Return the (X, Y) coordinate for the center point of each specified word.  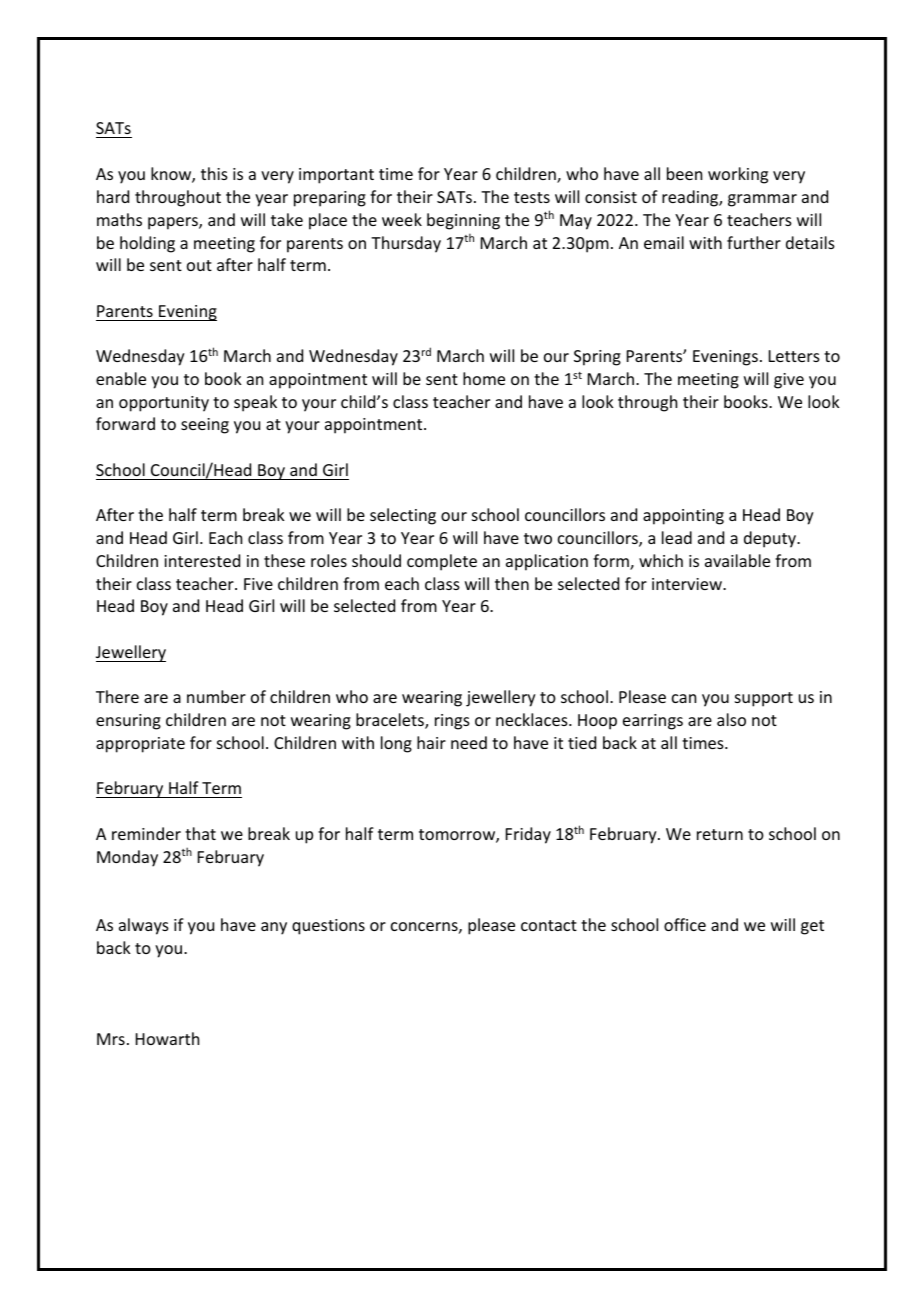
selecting (403, 516)
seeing (205, 426)
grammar (762, 200)
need (469, 742)
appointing (683, 517)
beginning (463, 221)
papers (174, 223)
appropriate (140, 745)
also (731, 719)
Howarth (167, 1038)
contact (549, 925)
